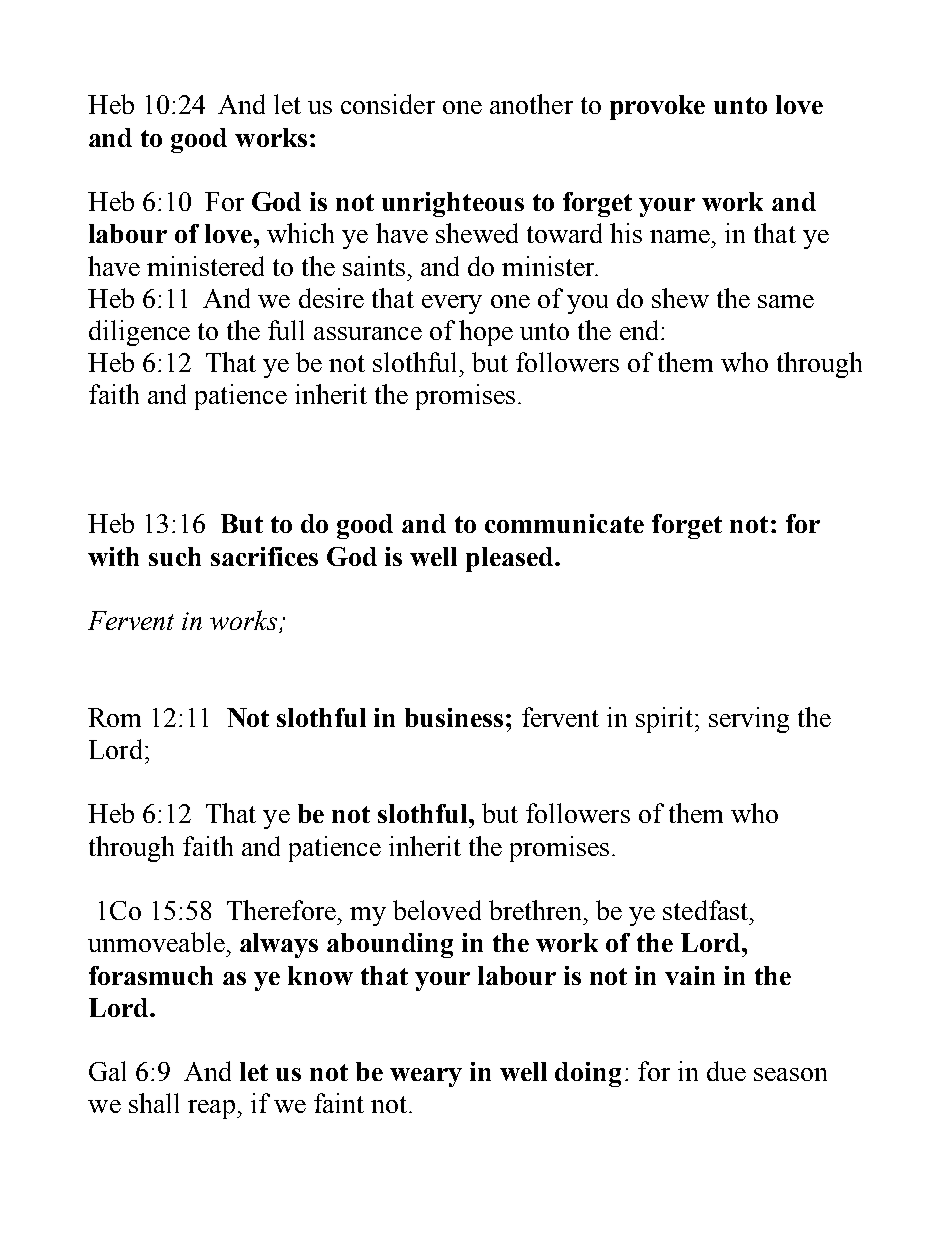 The width and height of the document is (952, 1233). What do you see at coordinates (749, 720) in the document?
I see `serving` at bounding box center [749, 720].
